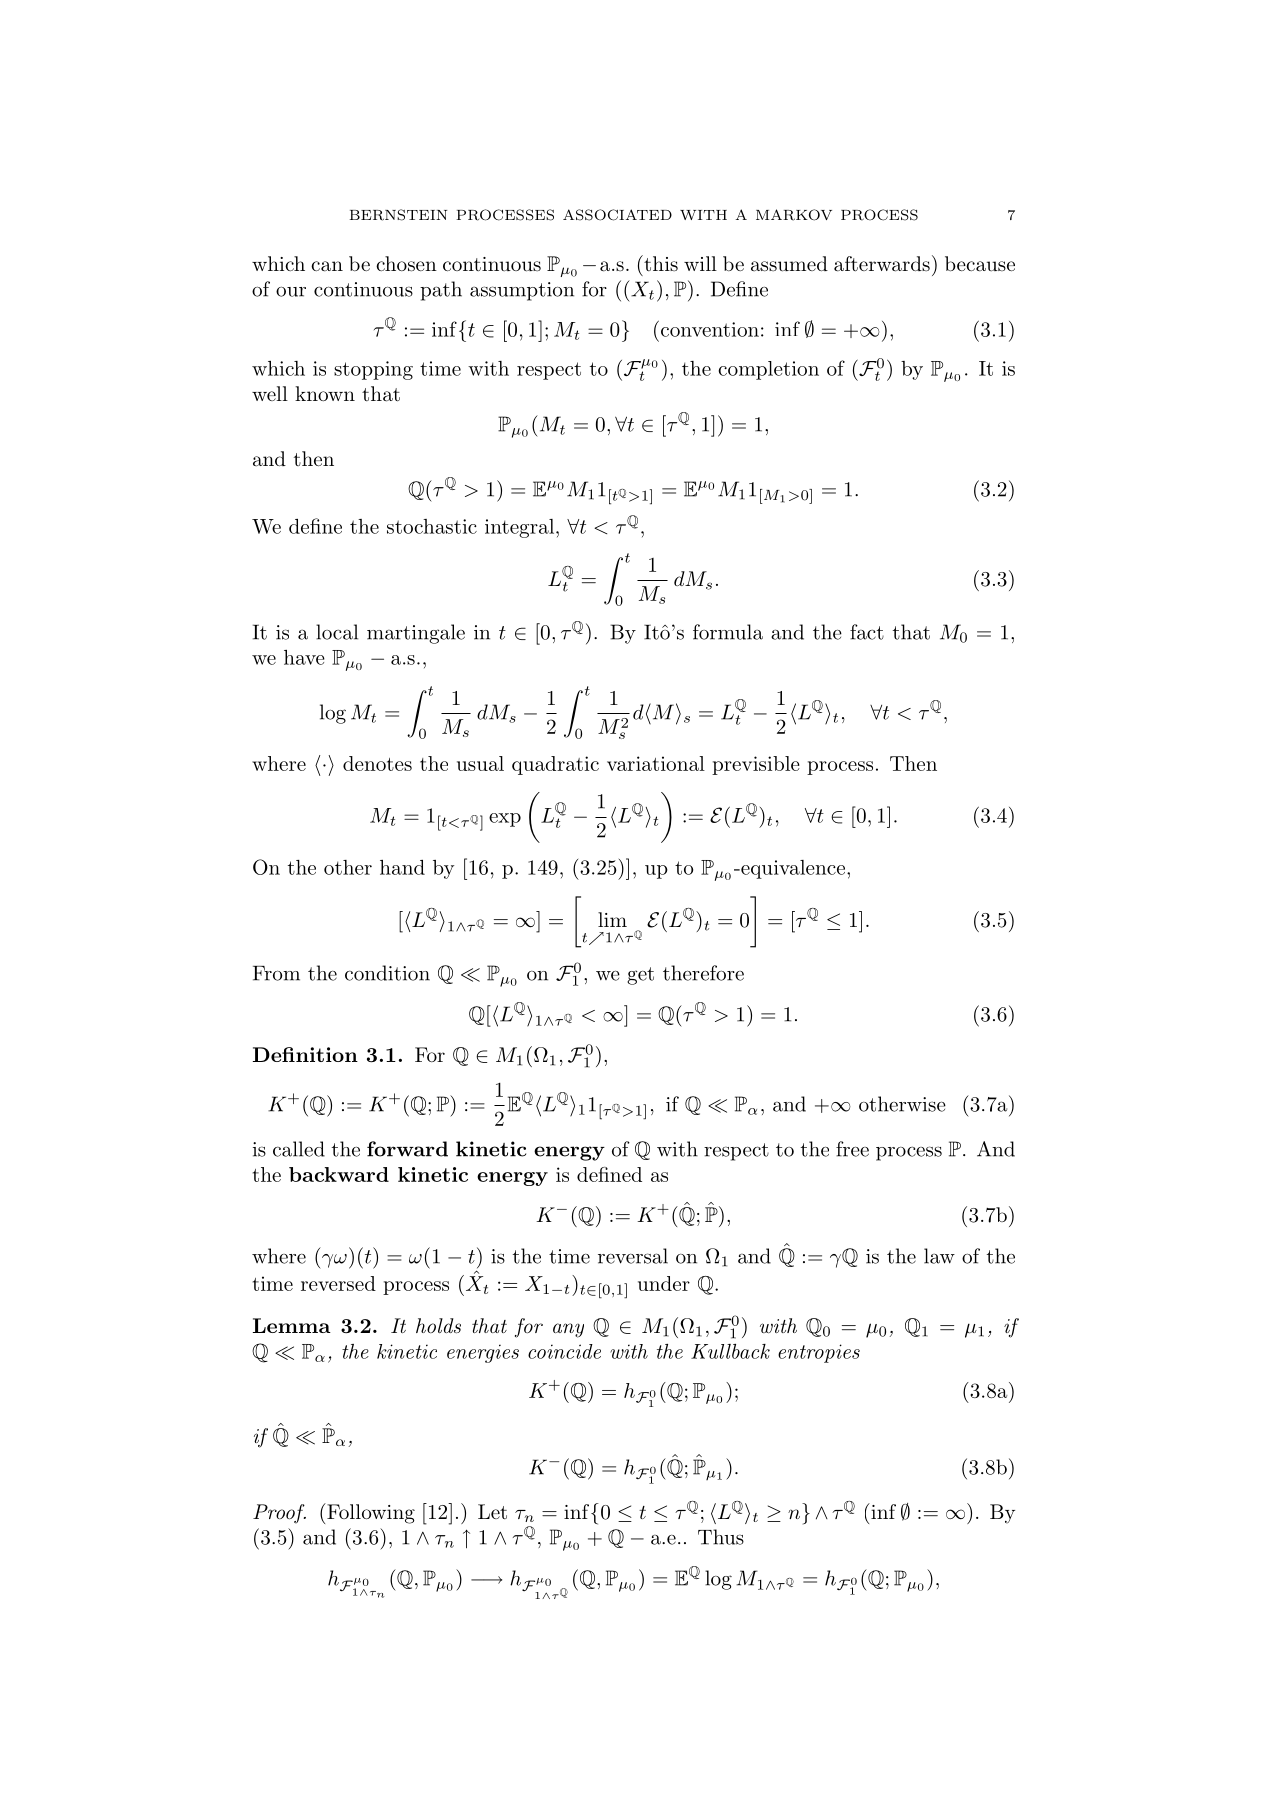 Image resolution: width=1267 pixels, height=1793 pixels. I want to click on afterwards, so click(882, 264).
